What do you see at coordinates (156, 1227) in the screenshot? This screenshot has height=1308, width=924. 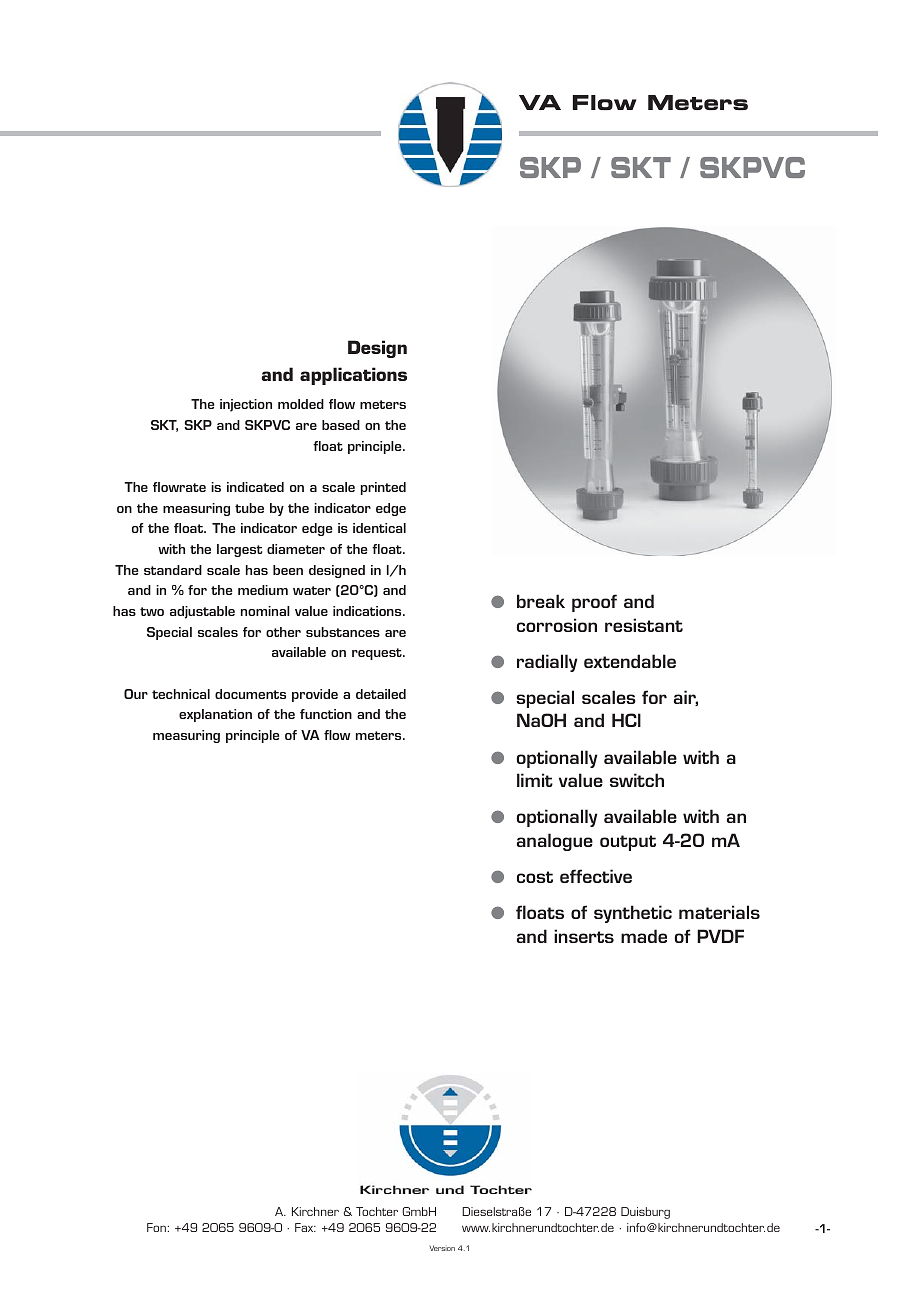 I see `Fon` at bounding box center [156, 1227].
